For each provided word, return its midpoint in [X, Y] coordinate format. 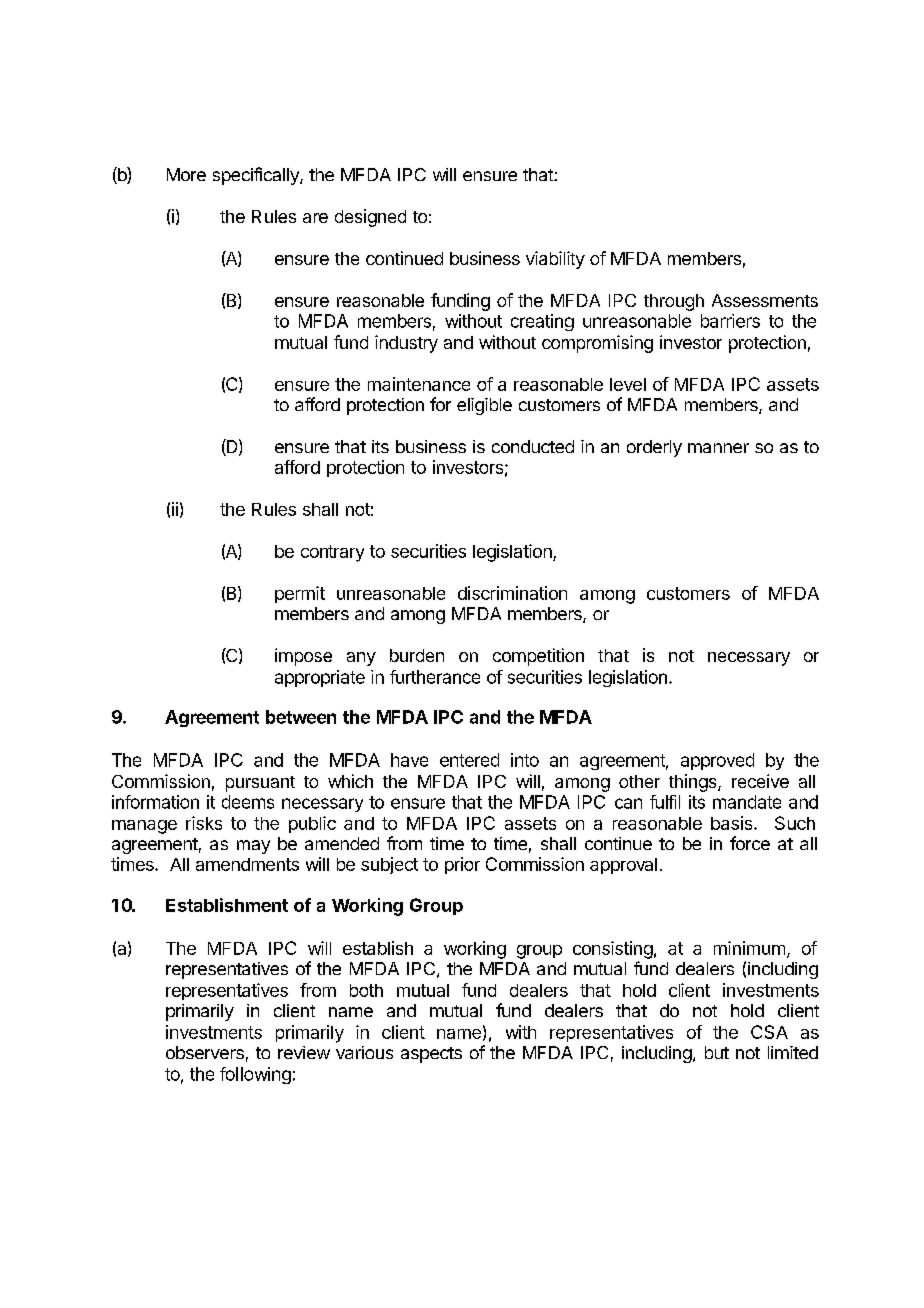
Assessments [765, 300]
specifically [257, 176]
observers [205, 1052]
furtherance [435, 677]
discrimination [512, 593]
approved [717, 761]
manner [718, 448]
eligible [484, 406]
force [750, 843]
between [301, 717]
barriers [730, 321]
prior [462, 865]
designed [370, 218]
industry [406, 344]
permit [300, 594]
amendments [247, 864]
